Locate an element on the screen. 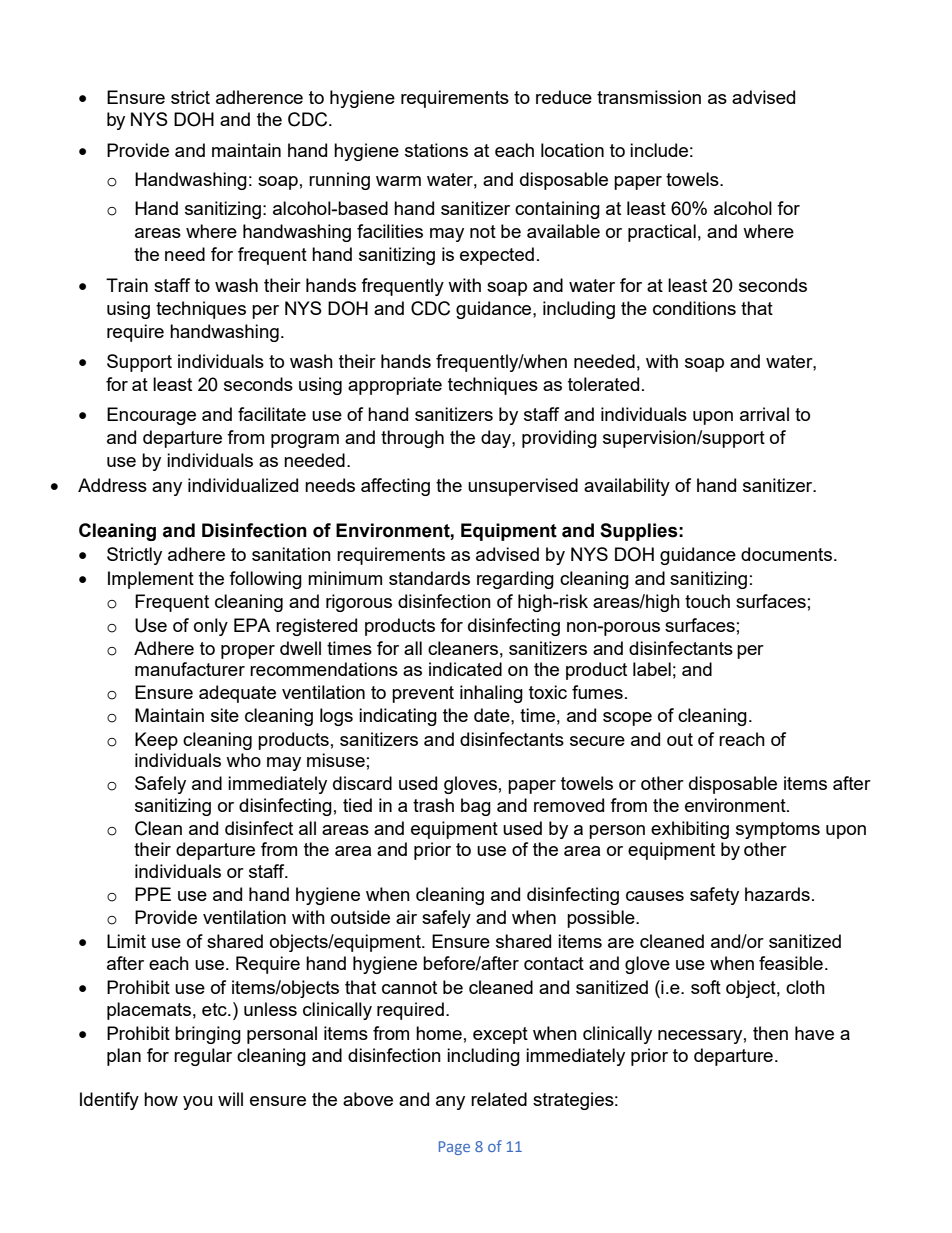 The image size is (952, 1233). you is located at coordinates (197, 1103).
